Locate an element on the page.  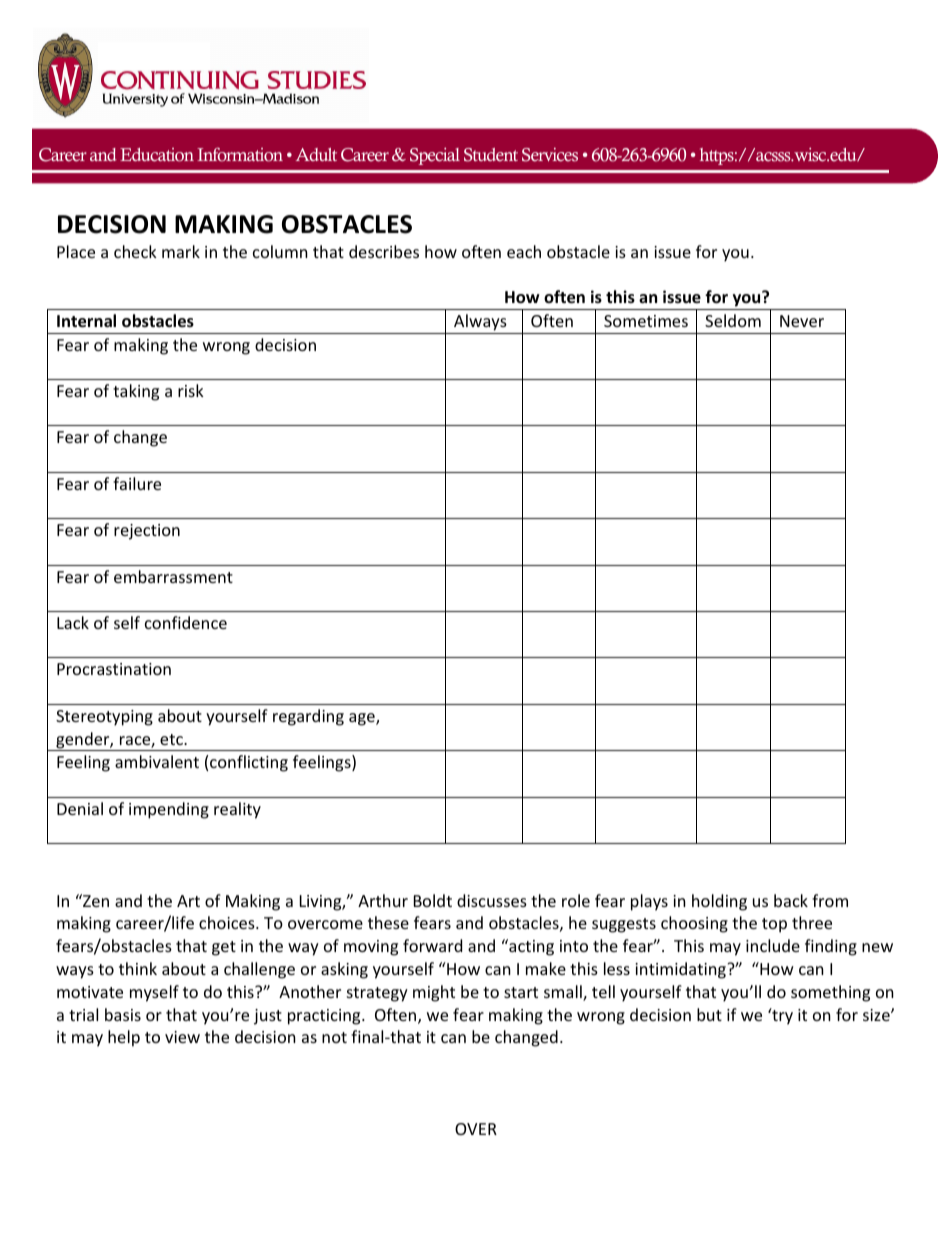
embarrassment is located at coordinates (173, 576).
